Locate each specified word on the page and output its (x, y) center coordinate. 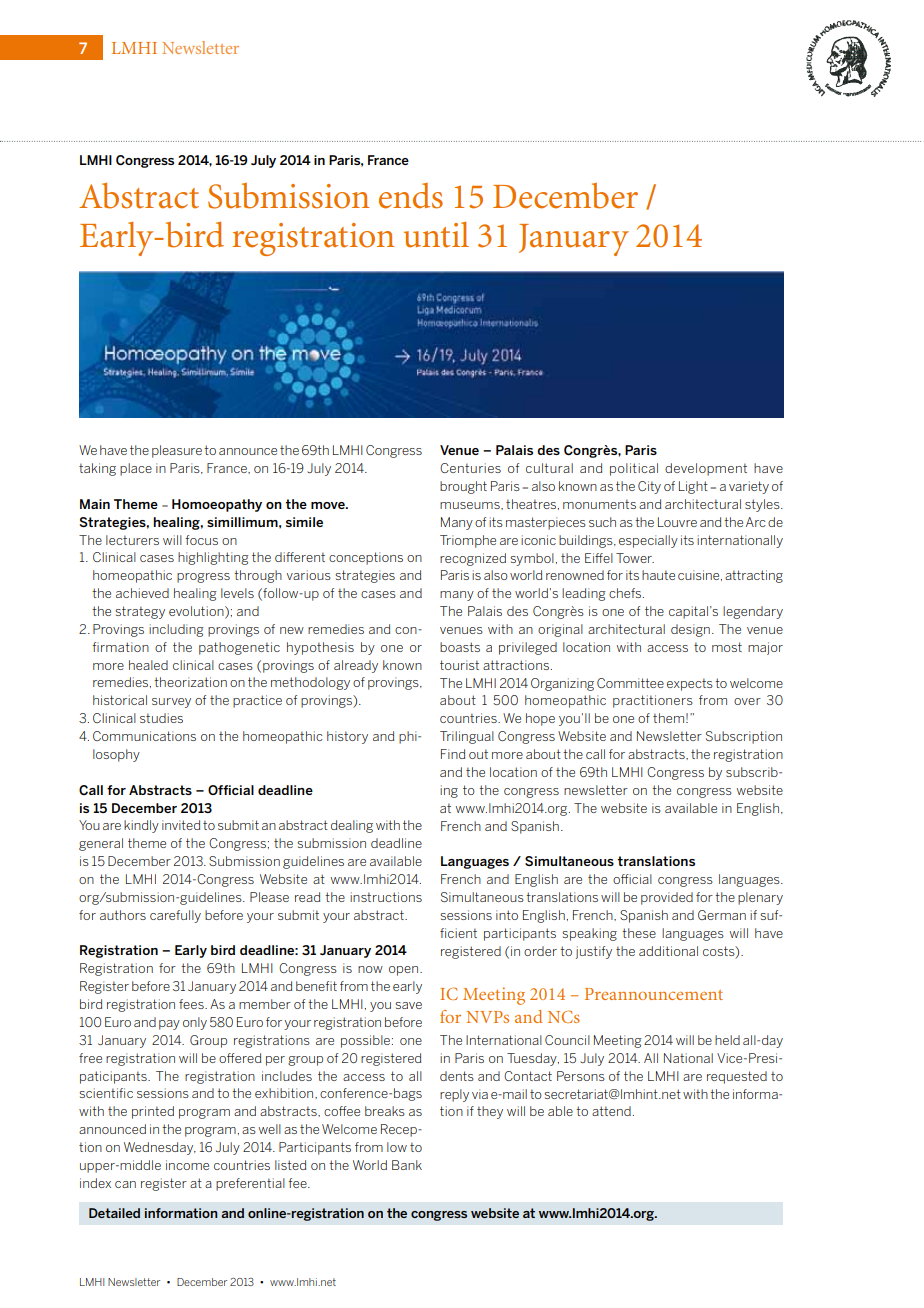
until (436, 235)
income (187, 1165)
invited (181, 825)
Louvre (677, 522)
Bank (407, 1165)
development (706, 469)
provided (667, 898)
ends (411, 196)
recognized (473, 559)
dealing (352, 826)
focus (201, 540)
